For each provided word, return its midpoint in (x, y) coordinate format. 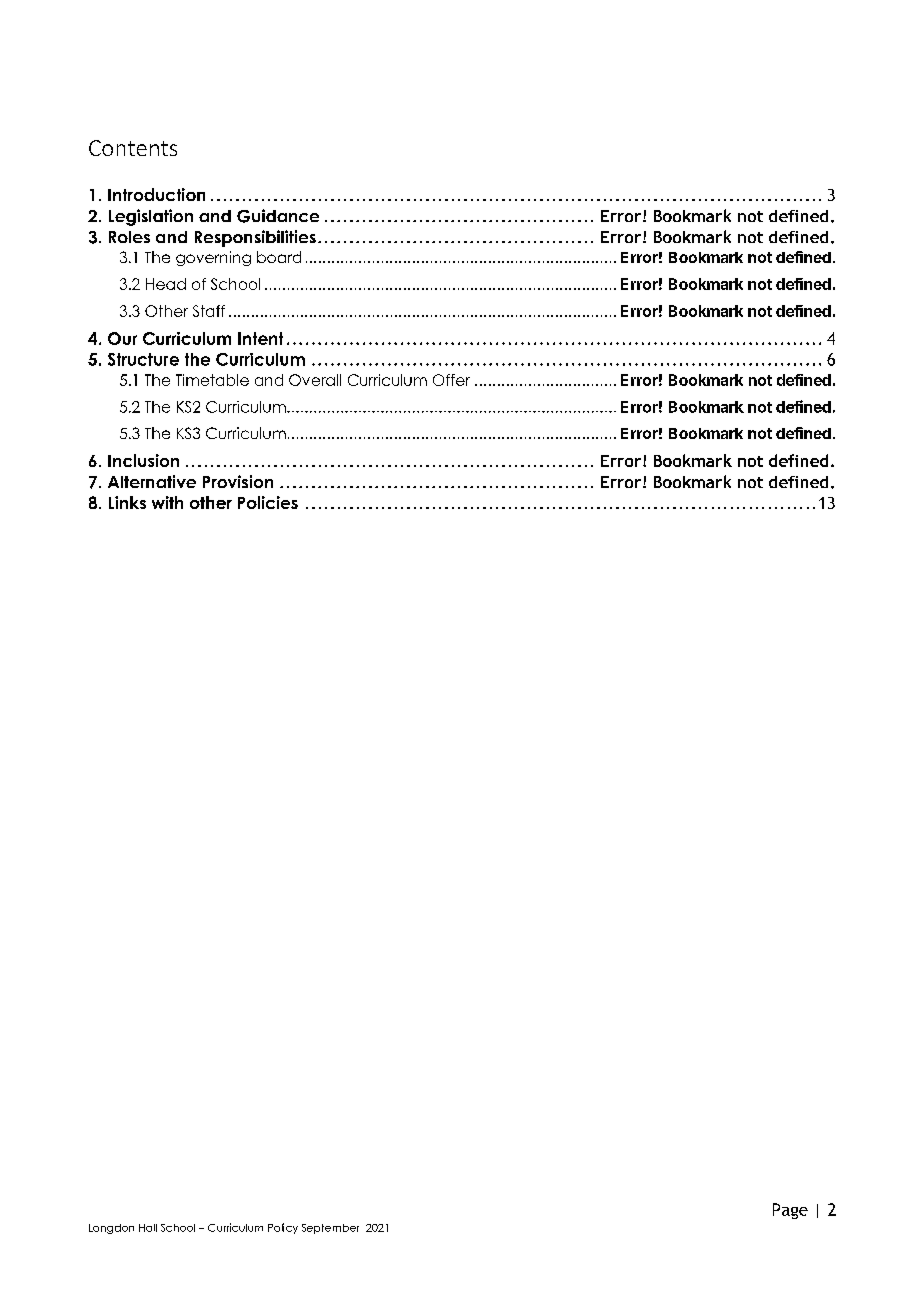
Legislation (151, 217)
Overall (315, 380)
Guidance (278, 216)
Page (790, 1211)
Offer (451, 380)
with (167, 502)
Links (127, 502)
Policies (268, 502)
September (330, 1229)
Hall (148, 1228)
